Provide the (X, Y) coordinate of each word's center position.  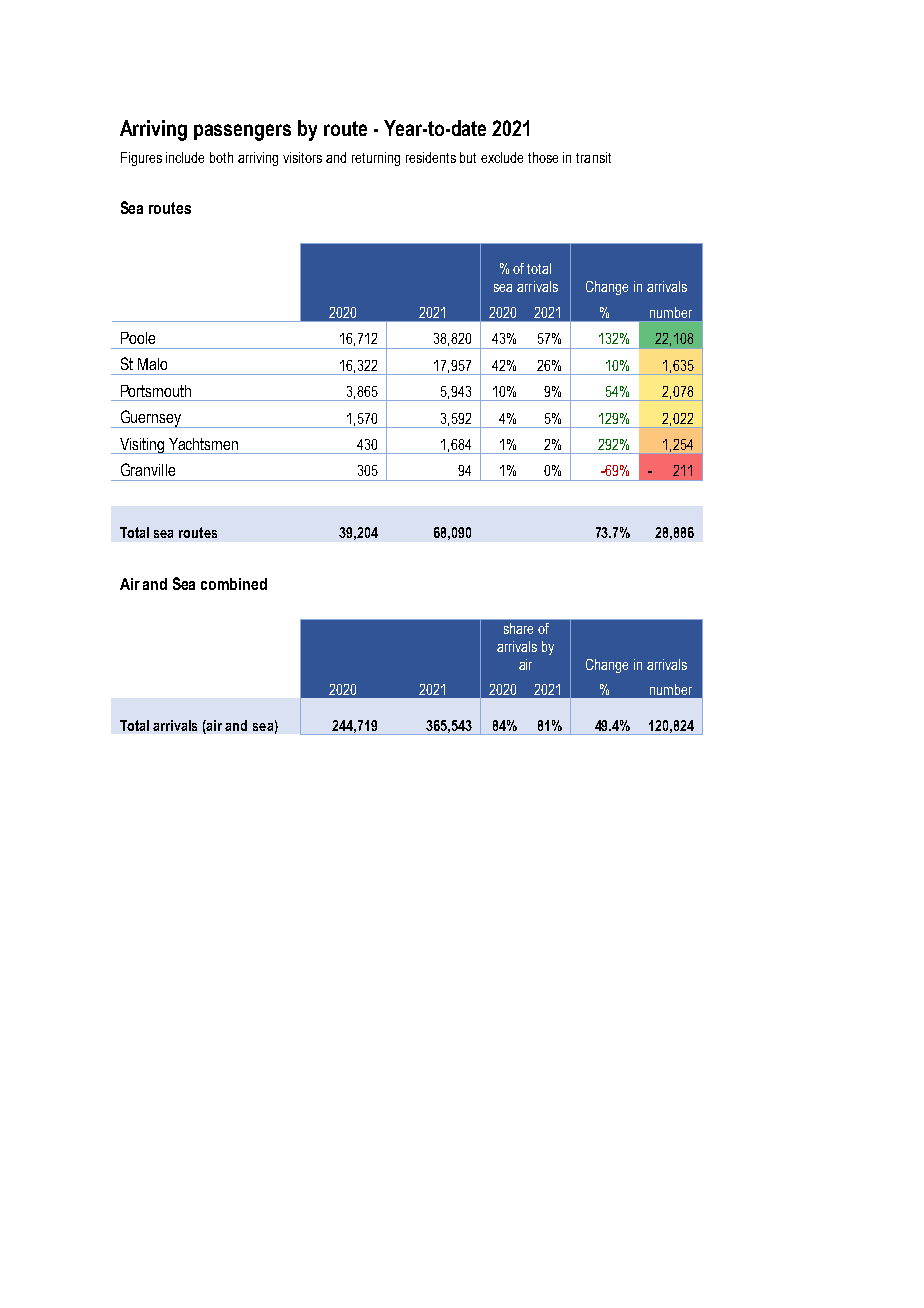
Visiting (142, 446)
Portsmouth (156, 391)
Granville (148, 469)
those (543, 157)
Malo (152, 364)
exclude (502, 157)
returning (376, 159)
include (185, 157)
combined (234, 584)
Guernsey (150, 419)
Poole (138, 338)
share (518, 628)
